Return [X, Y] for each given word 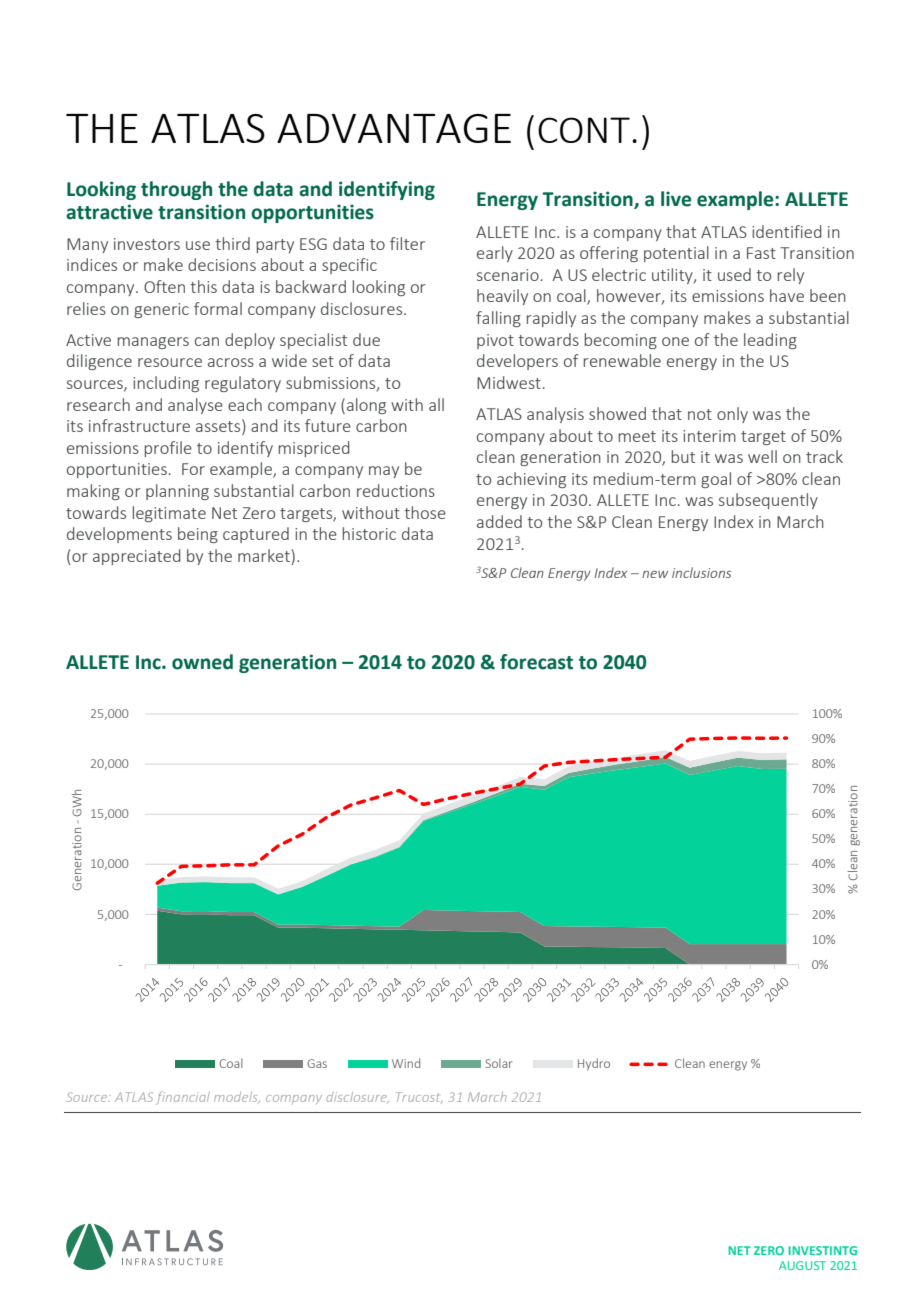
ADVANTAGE [394, 128]
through [176, 190]
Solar [499, 1063]
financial [183, 1098]
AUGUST [802, 1265]
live [676, 199]
